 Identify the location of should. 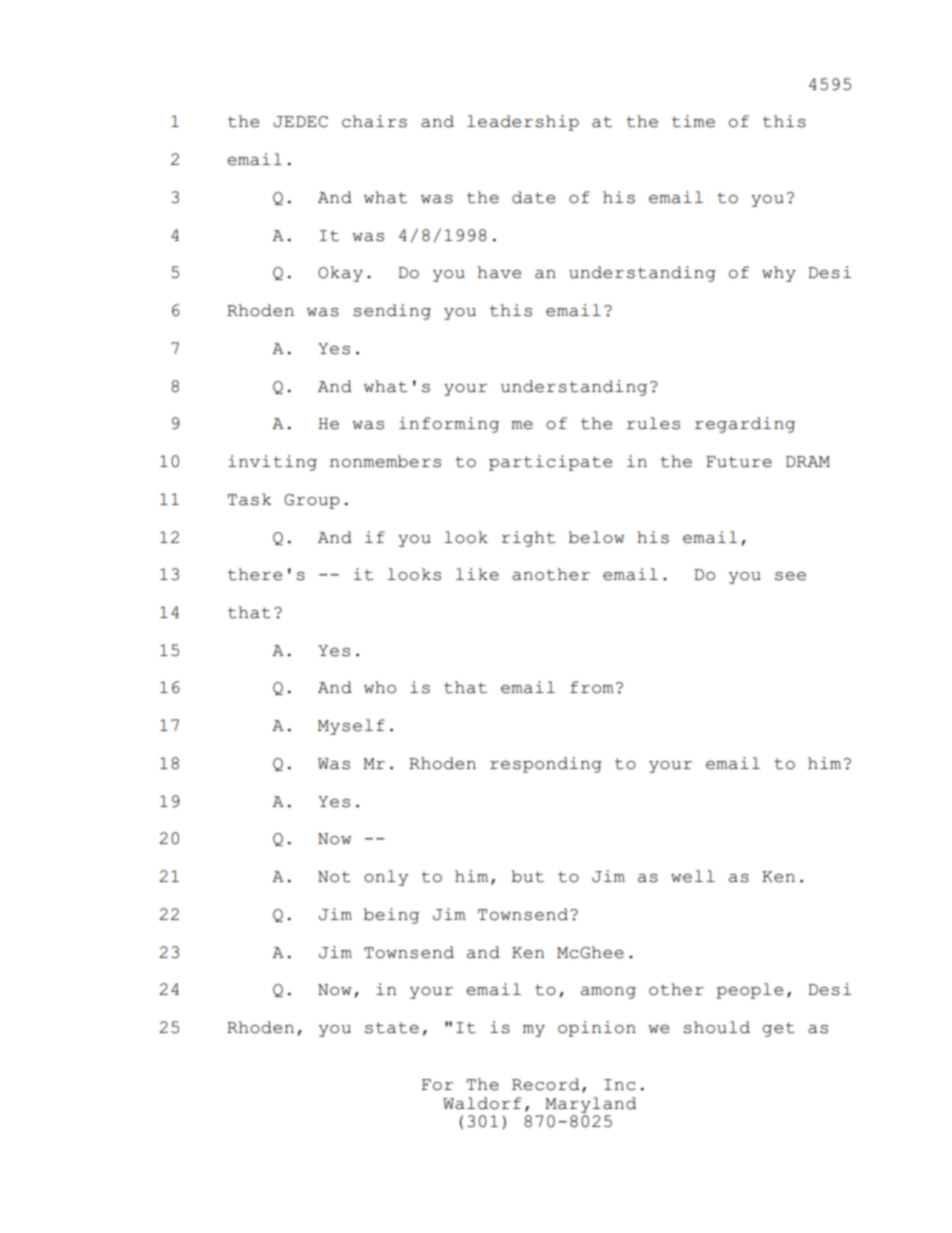
(716, 1027).
